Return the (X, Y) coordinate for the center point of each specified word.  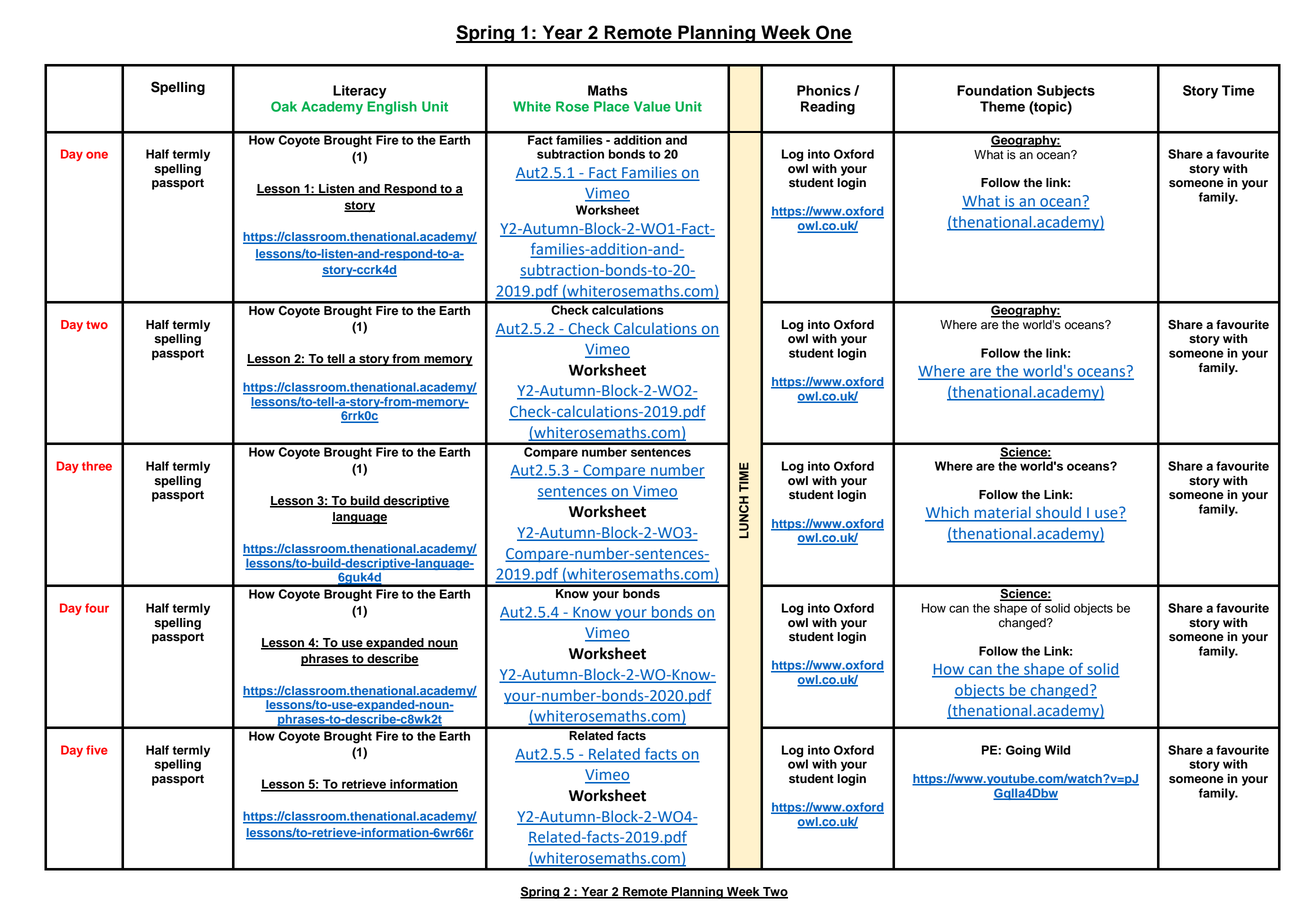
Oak (284, 106)
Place (611, 106)
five (97, 750)
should (1058, 513)
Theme (1002, 106)
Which (948, 513)
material (1002, 513)
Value (652, 106)
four (97, 608)
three (97, 466)
